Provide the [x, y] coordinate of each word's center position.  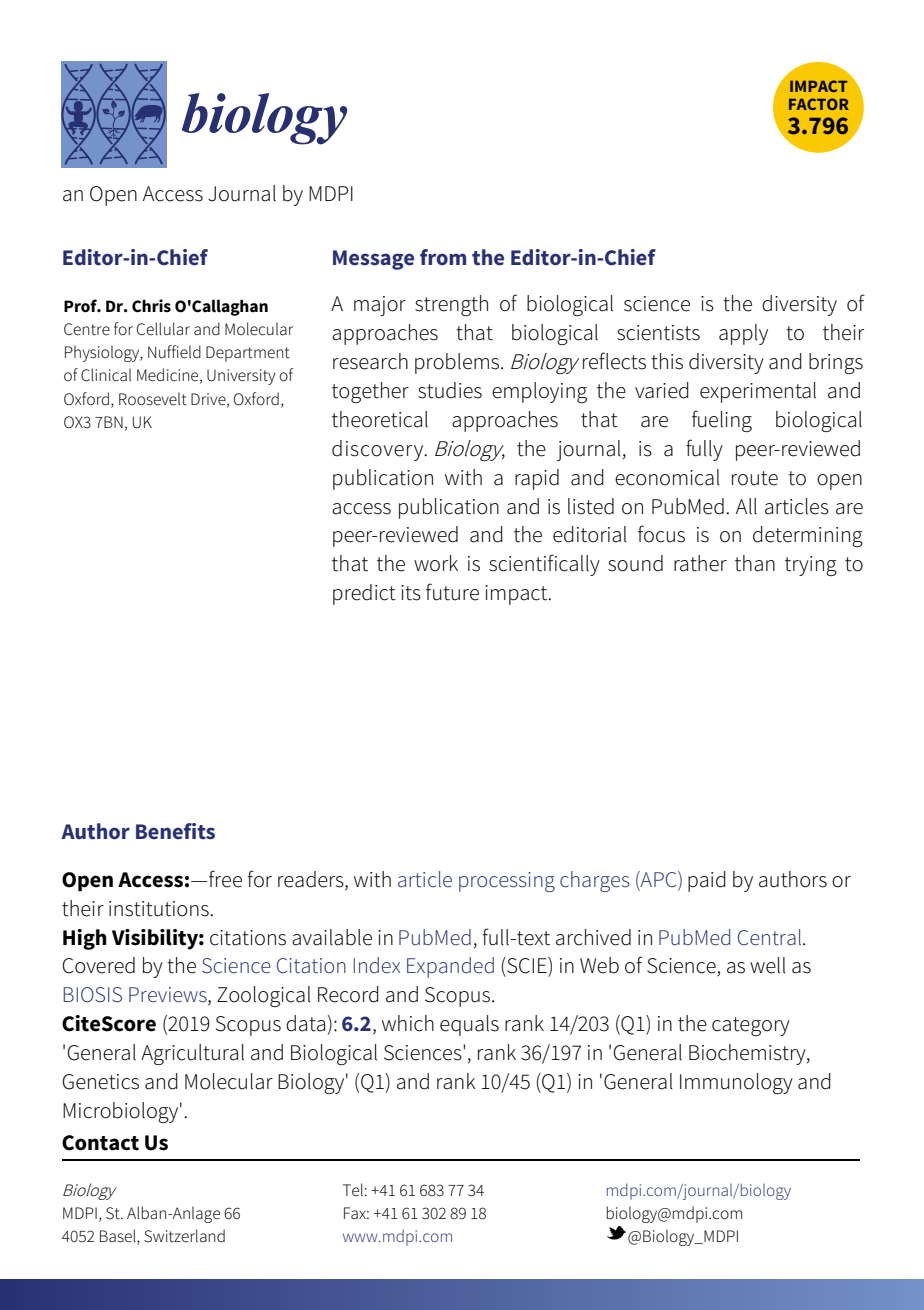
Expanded [450, 967]
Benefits [175, 831]
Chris [151, 306]
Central [771, 937]
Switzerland [184, 1236]
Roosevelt [153, 399]
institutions [160, 909]
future [452, 592]
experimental [758, 392]
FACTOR [819, 104]
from [443, 257]
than [755, 563]
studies [450, 390]
